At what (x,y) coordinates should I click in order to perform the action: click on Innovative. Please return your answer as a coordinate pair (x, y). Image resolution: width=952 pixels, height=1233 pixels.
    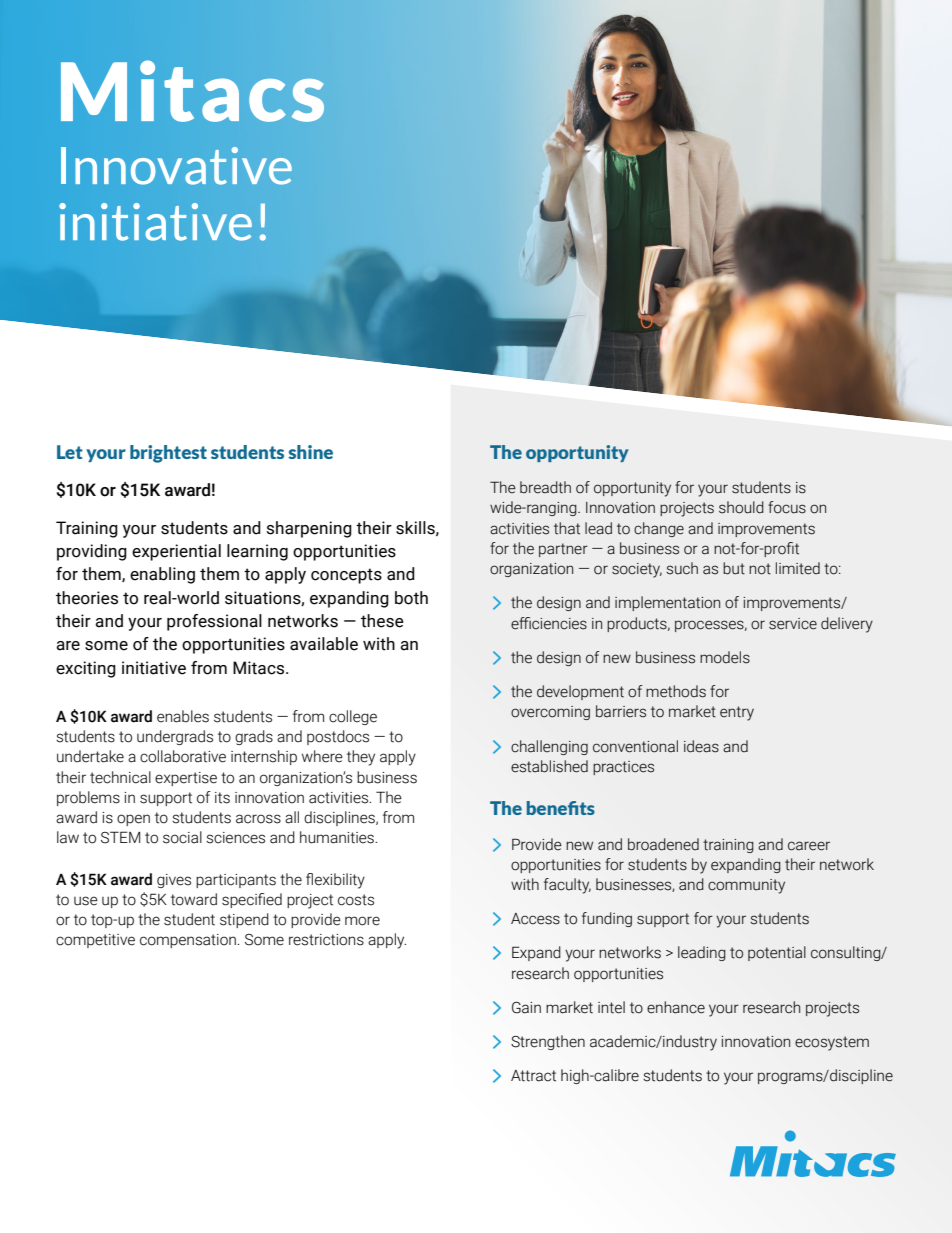
    Looking at the image, I should click on (176, 166).
